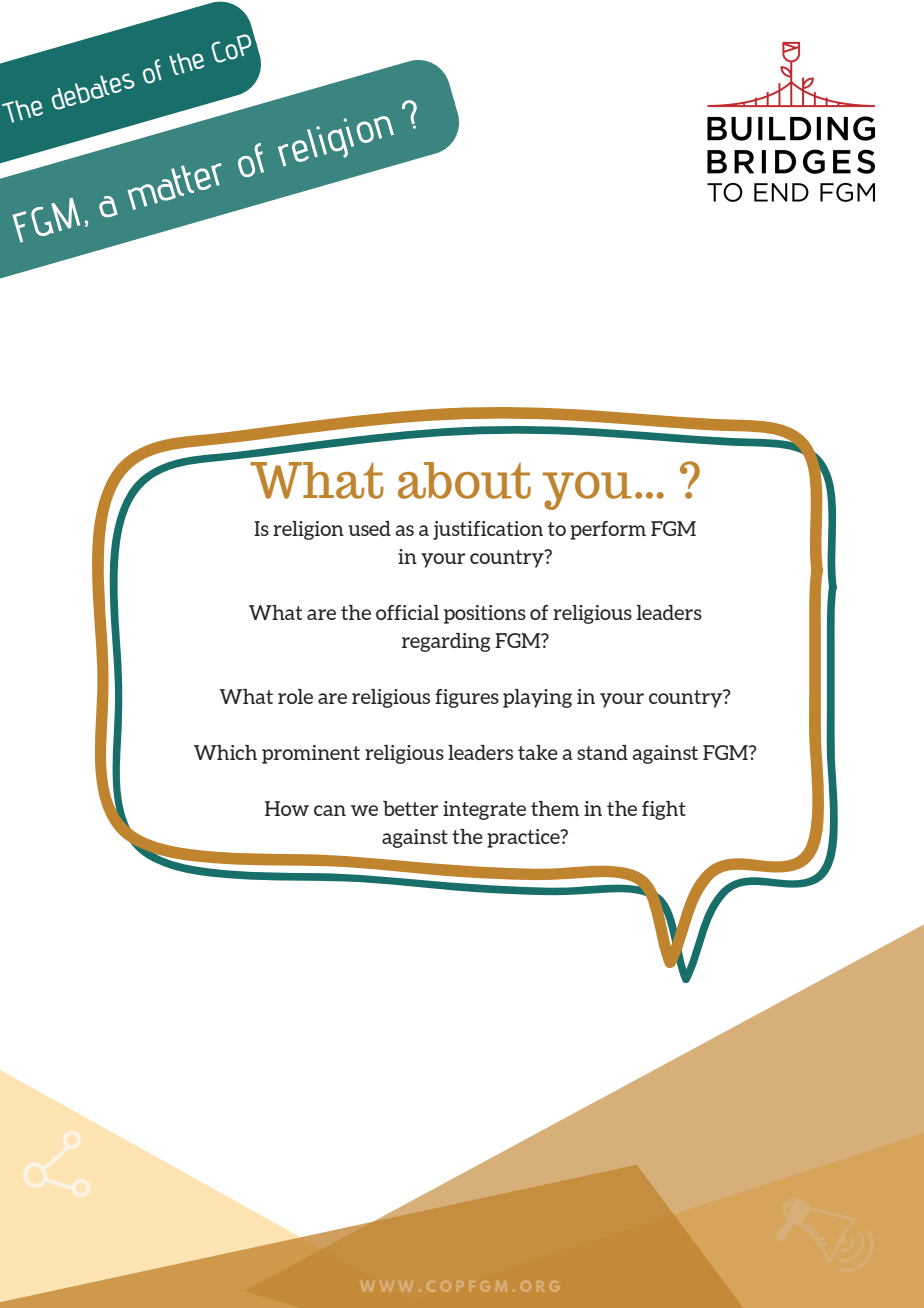 The image size is (924, 1308). Describe the element at coordinates (537, 698) in the document. I see `playing` at that location.
